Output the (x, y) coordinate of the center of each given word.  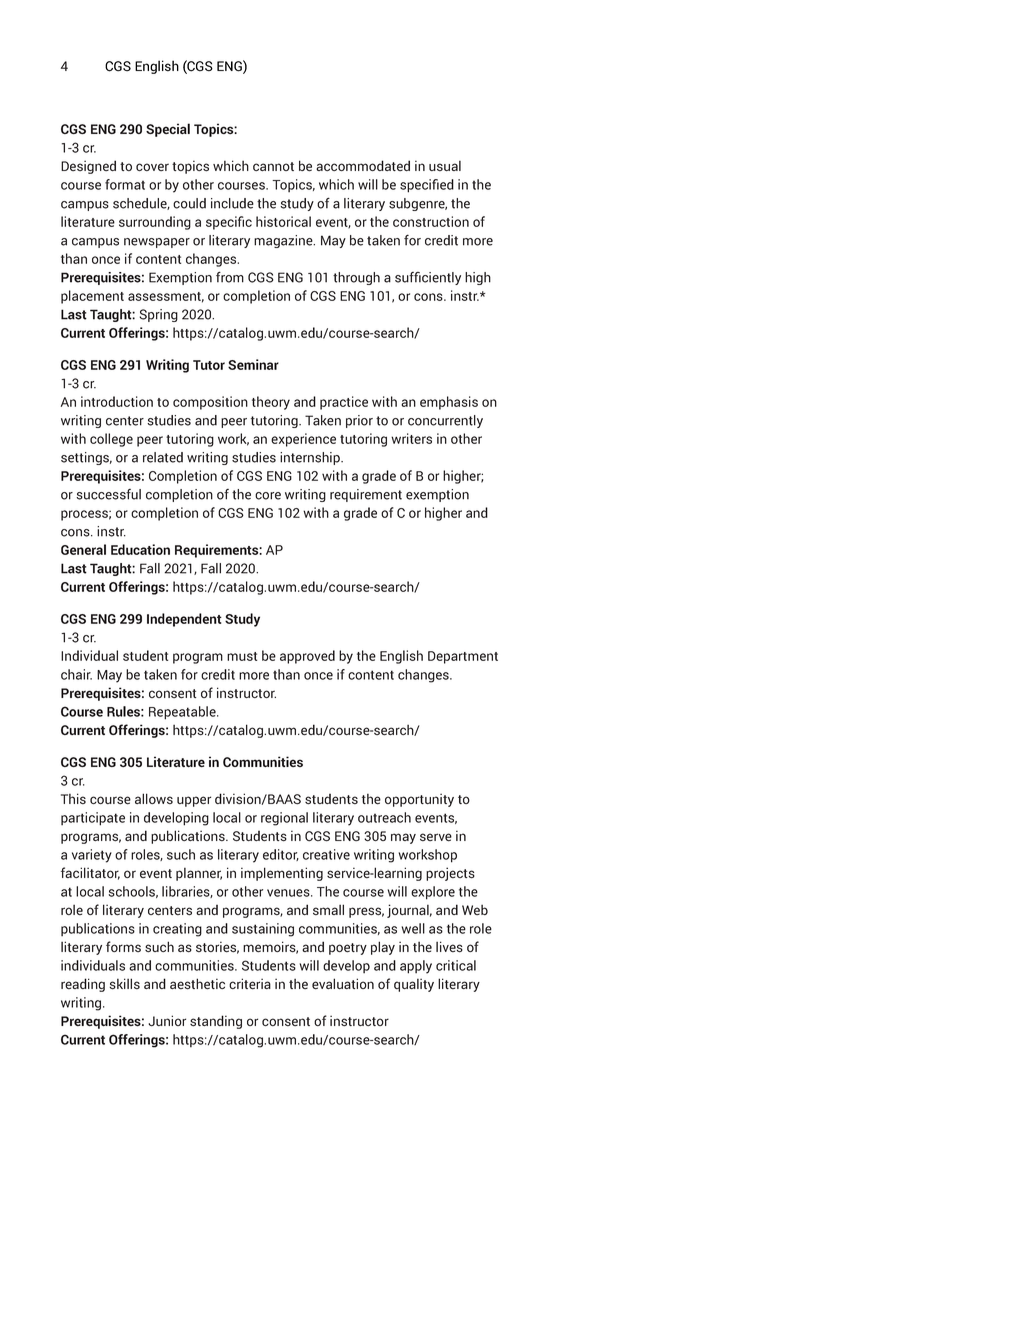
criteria (250, 984)
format (125, 184)
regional (284, 819)
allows (154, 798)
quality (414, 985)
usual (445, 166)
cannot (273, 166)
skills (124, 984)
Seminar (253, 364)
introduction (117, 401)
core (268, 496)
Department (463, 657)
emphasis (449, 403)
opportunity (419, 800)
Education (140, 549)
